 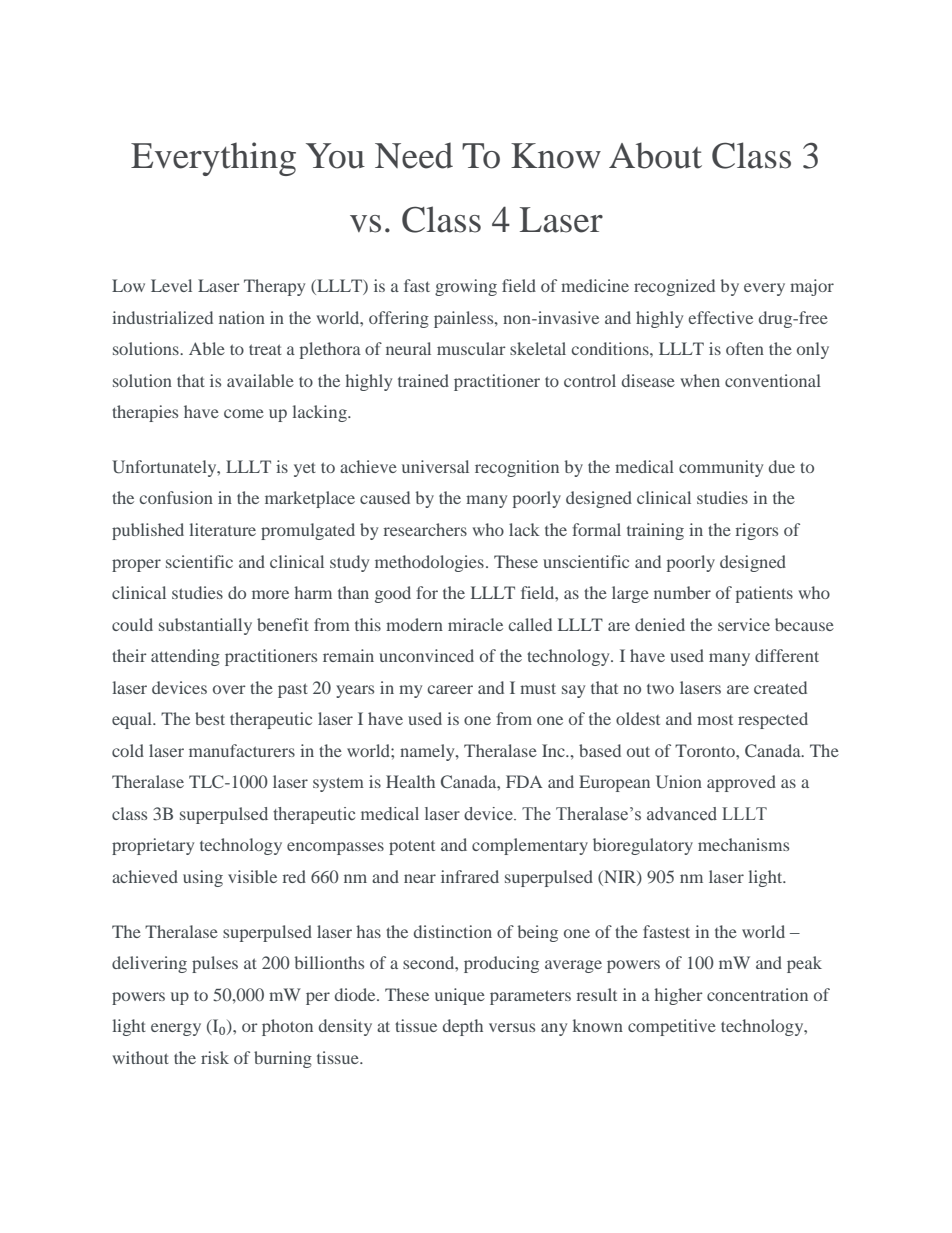 What do you see at coordinates (414, 155) in the image?
I see `Need` at bounding box center [414, 155].
